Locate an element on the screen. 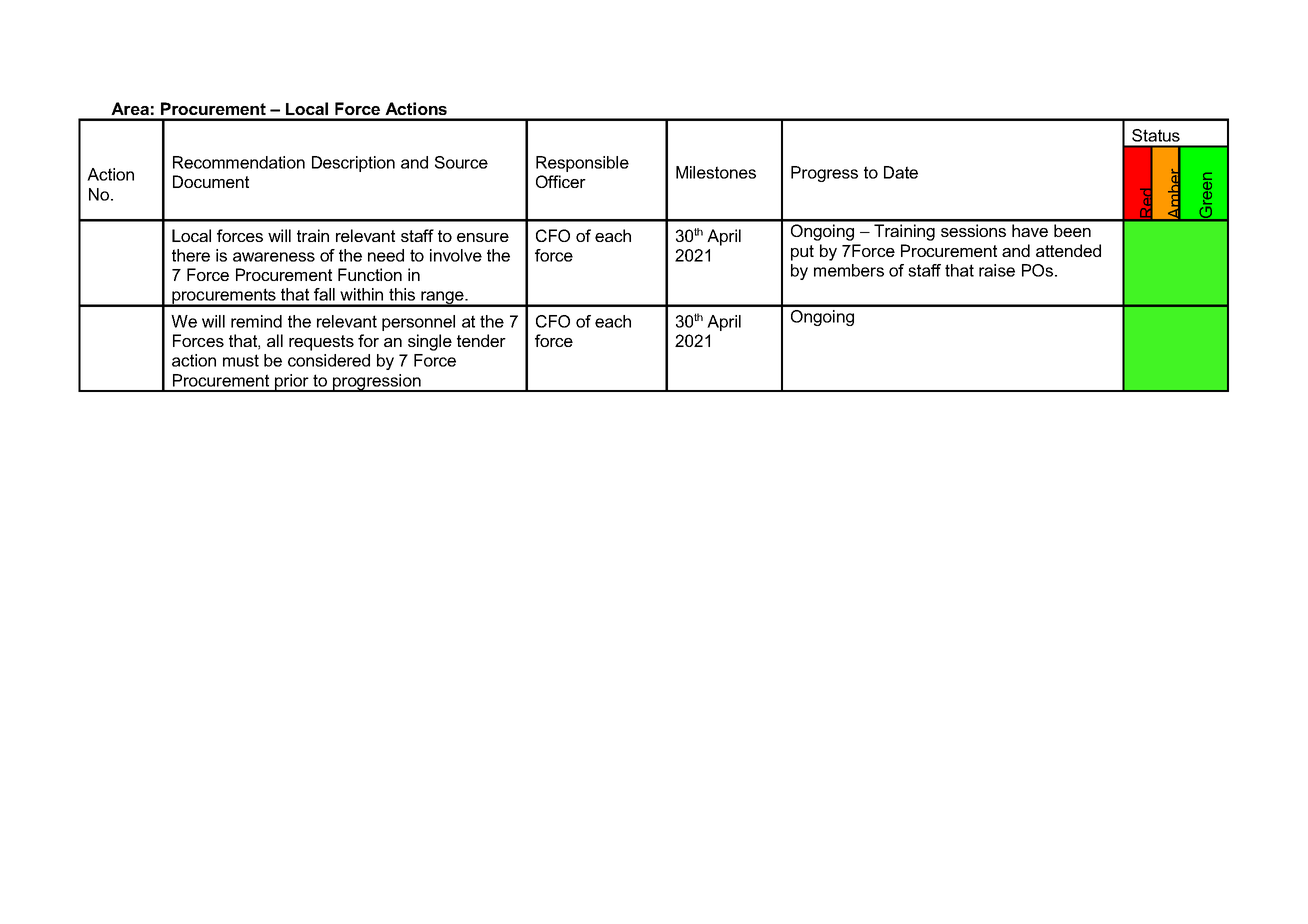 The image size is (1308, 924). Status is located at coordinates (1156, 135).
